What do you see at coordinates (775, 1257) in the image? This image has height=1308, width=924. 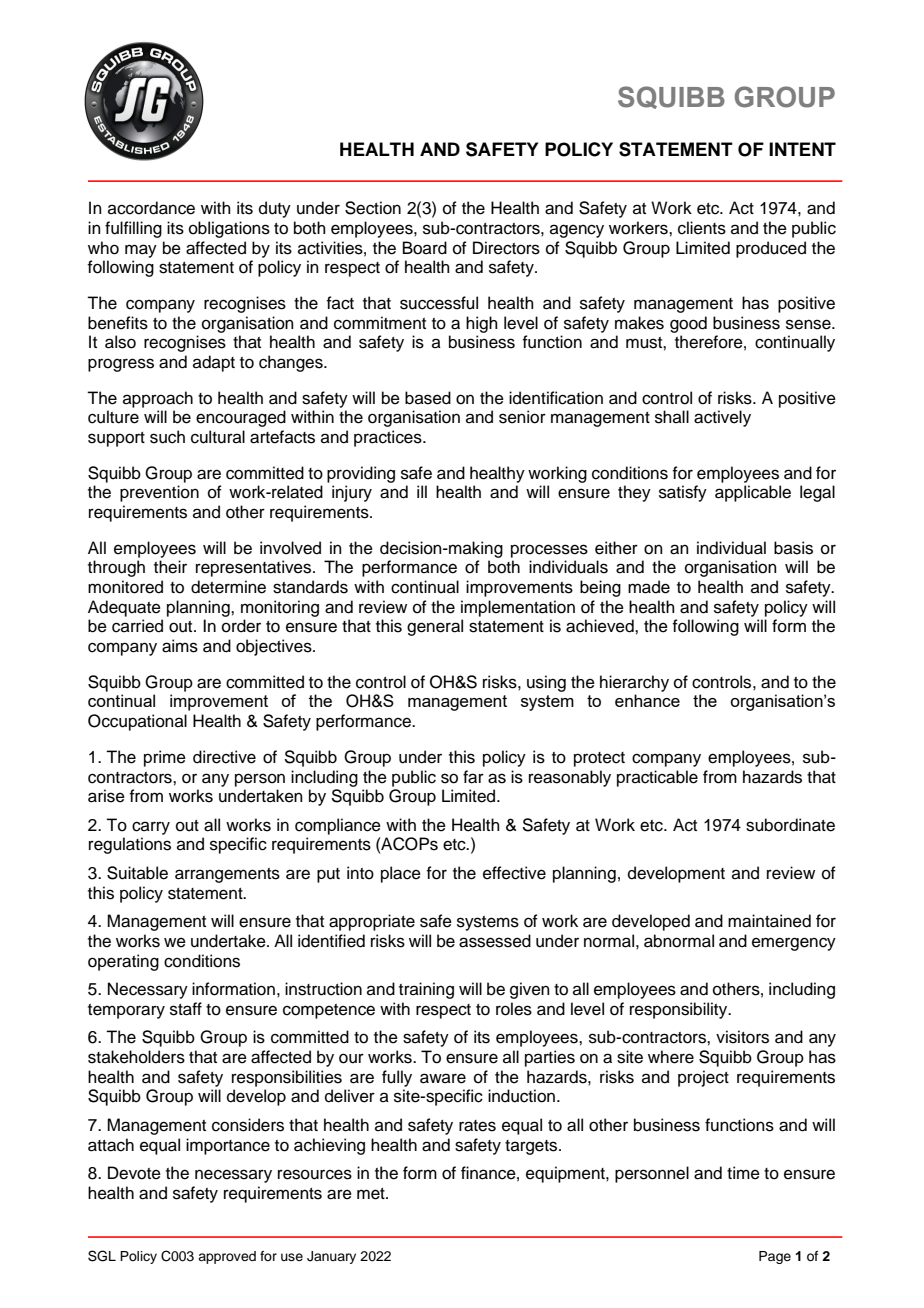 I see `Page` at bounding box center [775, 1257].
